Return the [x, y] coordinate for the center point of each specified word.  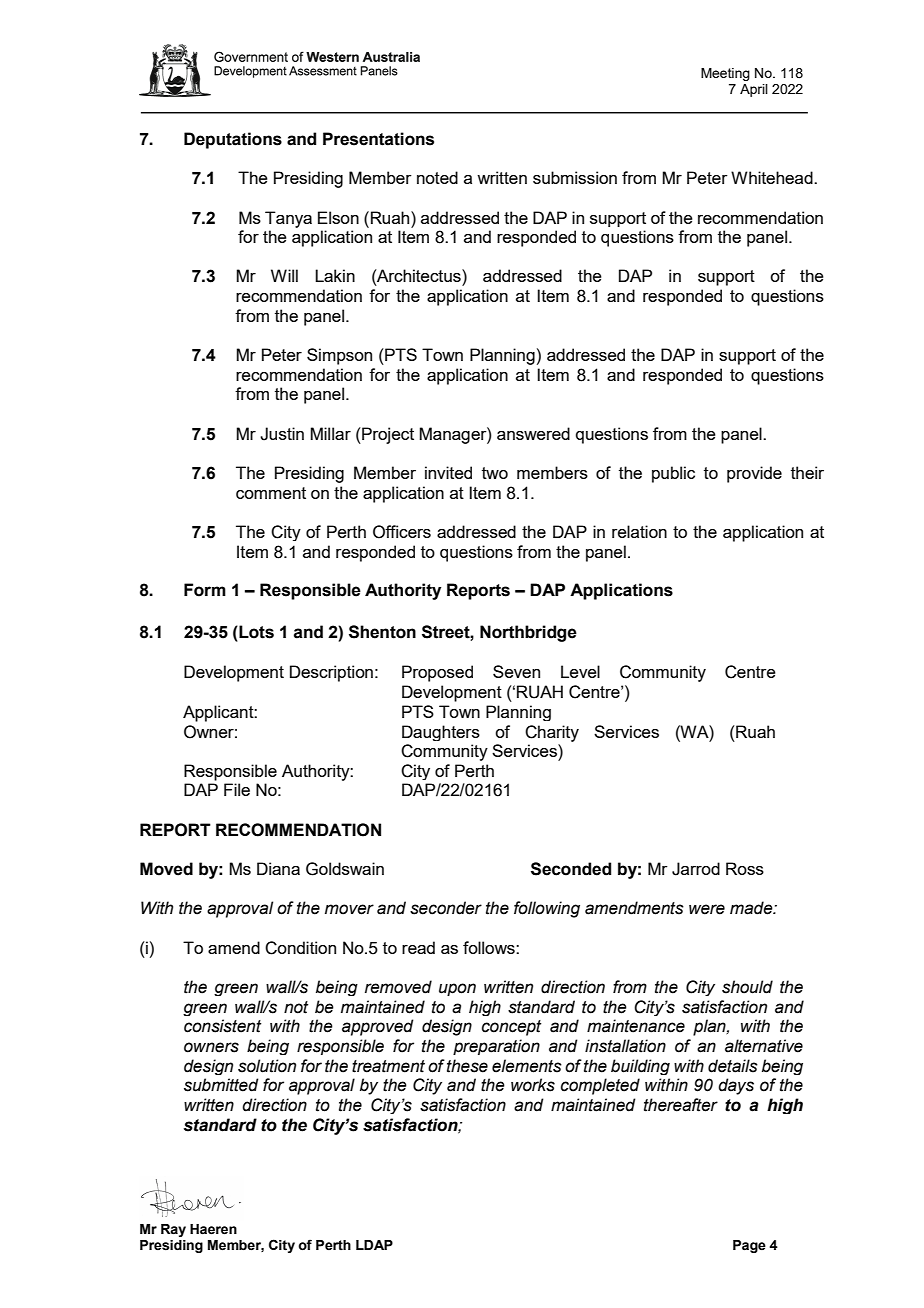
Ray [173, 1230]
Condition [300, 948]
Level [580, 671]
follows [490, 947]
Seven [516, 671]
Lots [255, 632]
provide [754, 474]
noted [437, 177]
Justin [282, 434]
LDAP [374, 1245]
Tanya [288, 219]
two [495, 473]
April [754, 90]
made [752, 908]
